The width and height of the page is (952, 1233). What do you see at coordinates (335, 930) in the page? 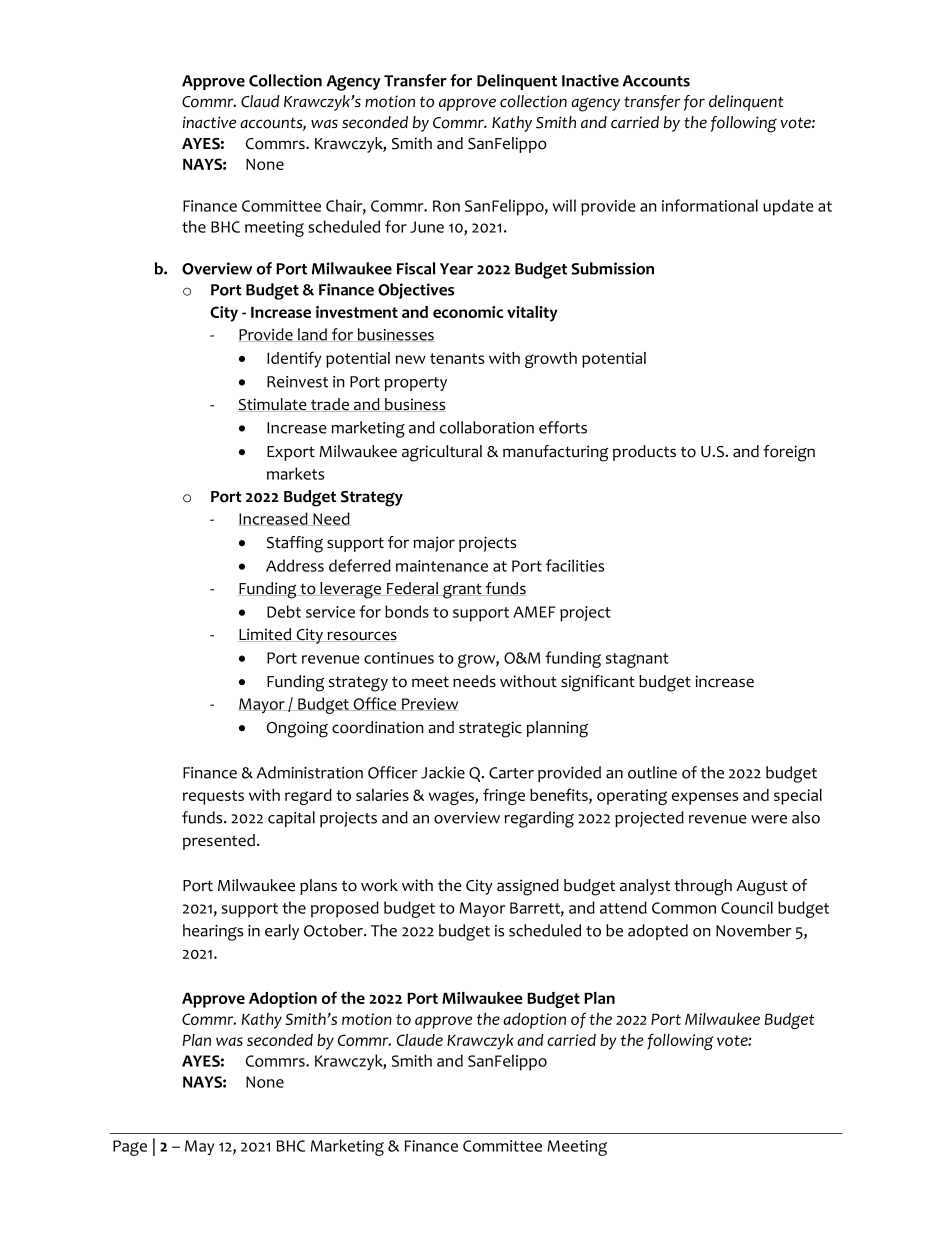
I see `October` at bounding box center [335, 930].
